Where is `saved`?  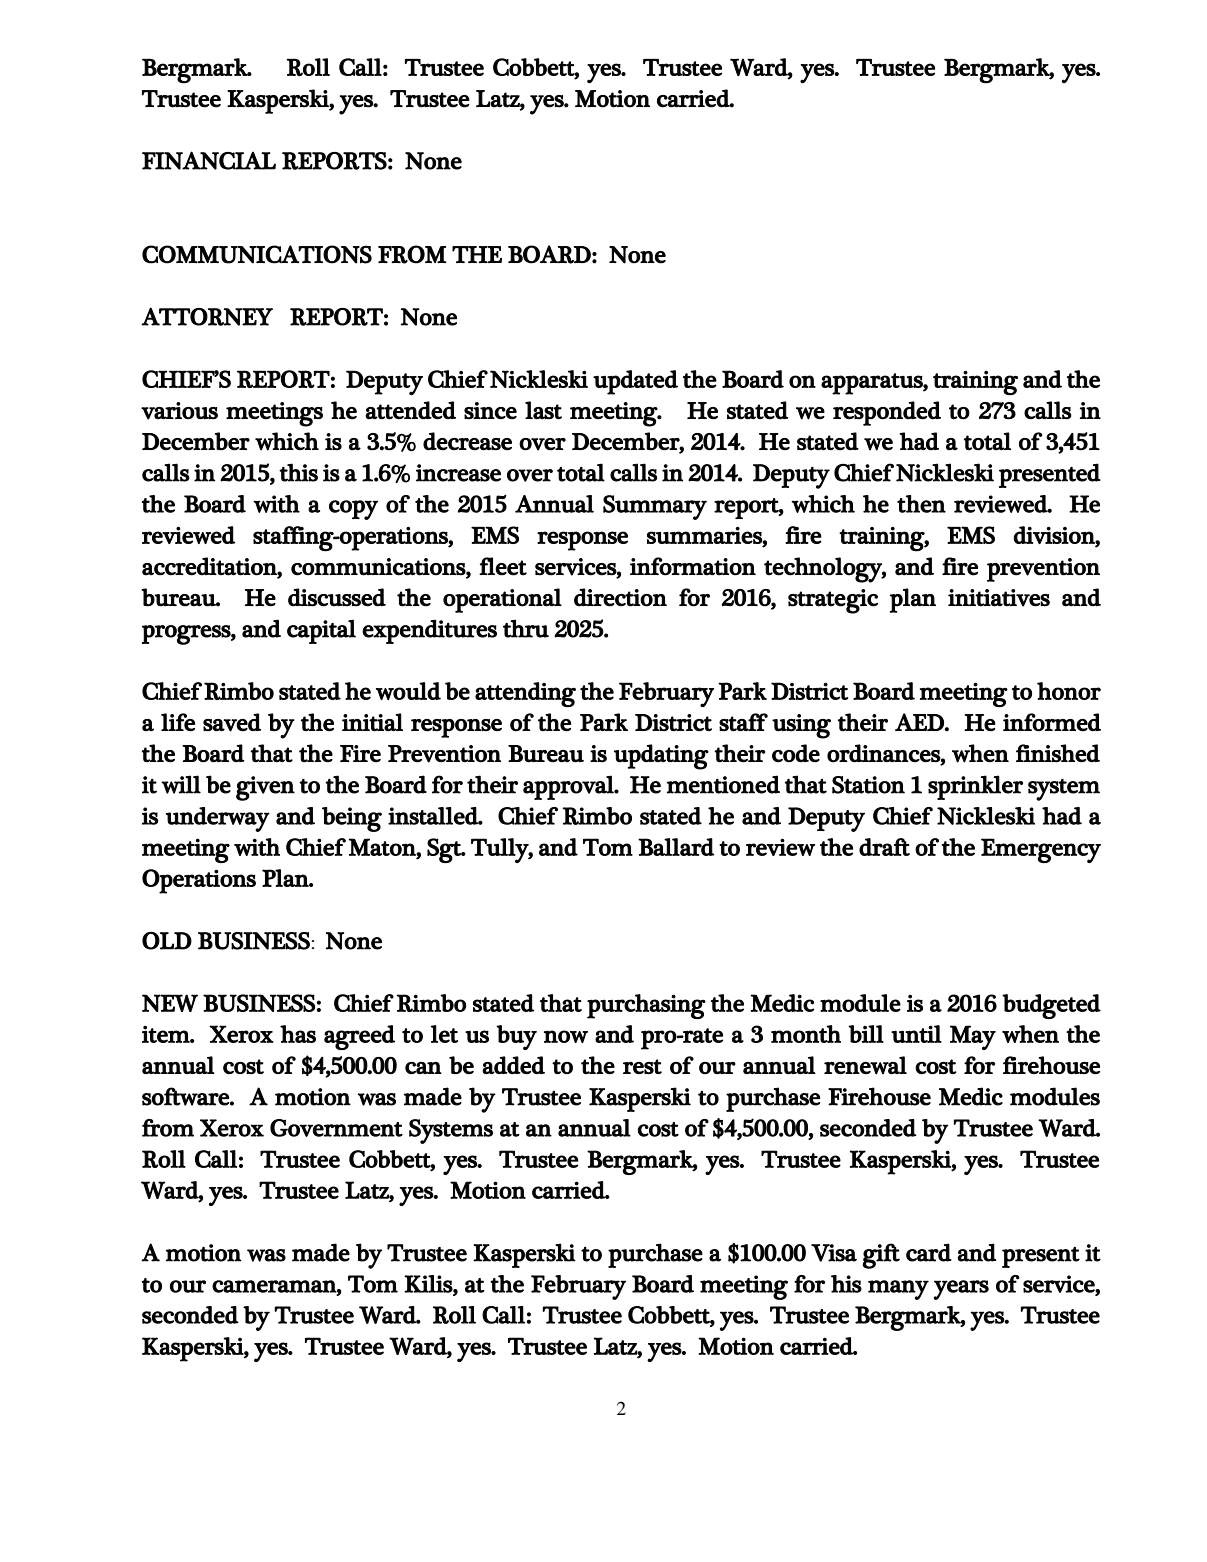
saved is located at coordinates (232, 722).
